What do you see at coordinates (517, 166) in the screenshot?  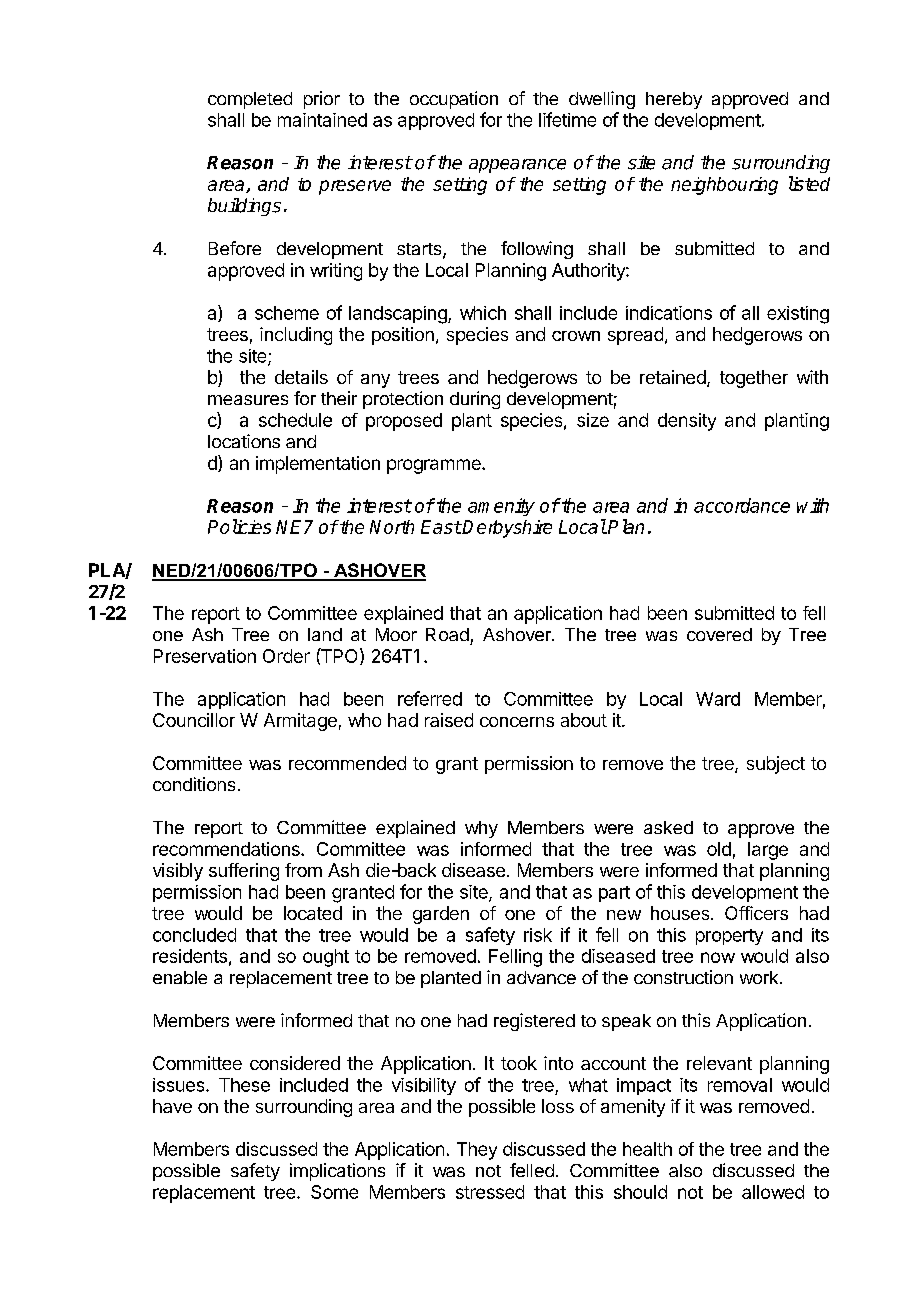 I see `appearance` at bounding box center [517, 166].
